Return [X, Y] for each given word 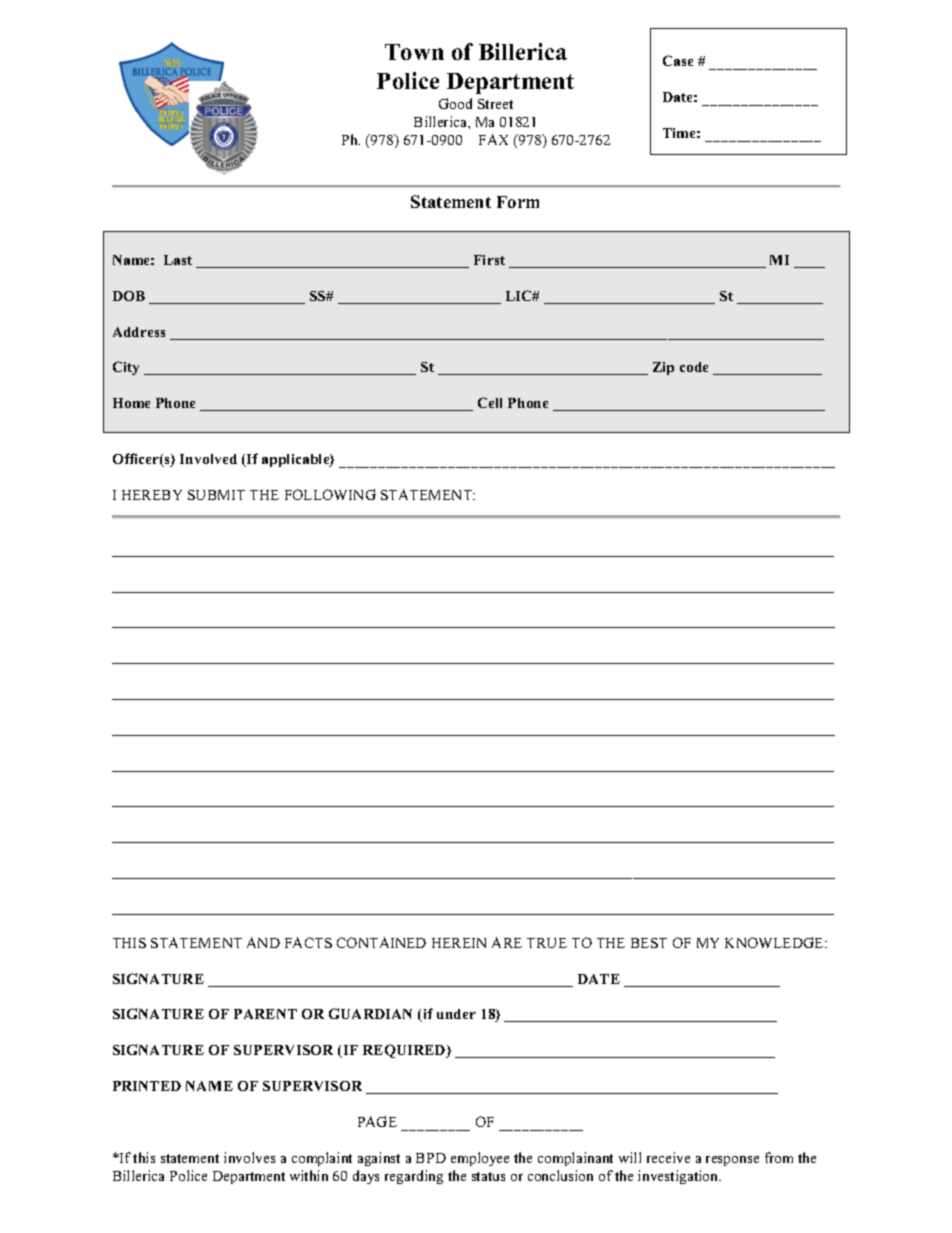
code [694, 367]
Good [455, 103]
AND [263, 942]
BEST [649, 943]
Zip [663, 368]
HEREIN [459, 943]
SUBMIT [216, 495]
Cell [490, 402]
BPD [431, 1158]
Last [178, 260]
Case [678, 60]
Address [139, 332]
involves [249, 1157]
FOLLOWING [330, 494]
